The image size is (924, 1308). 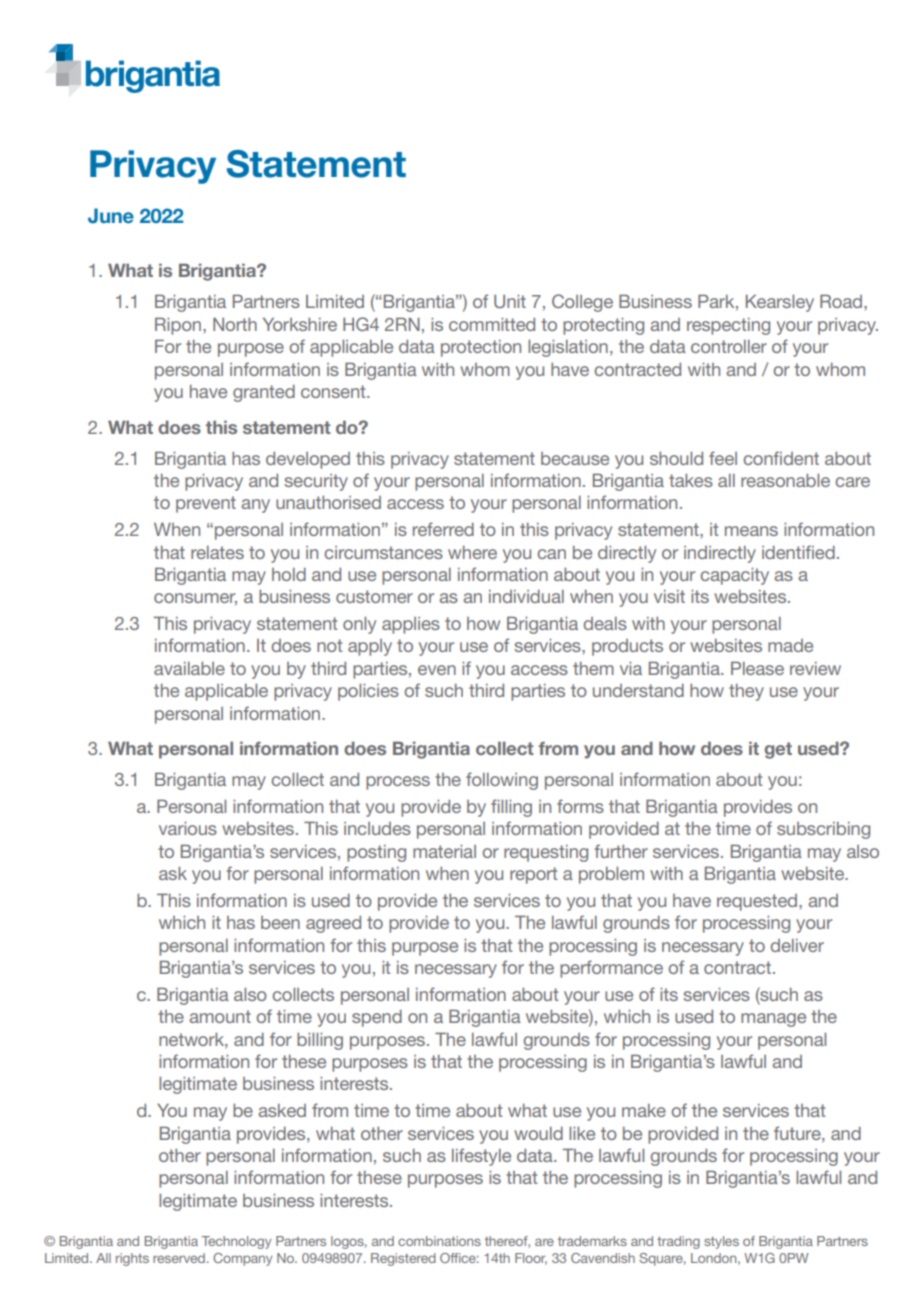 I want to click on spend, so click(x=377, y=1018).
